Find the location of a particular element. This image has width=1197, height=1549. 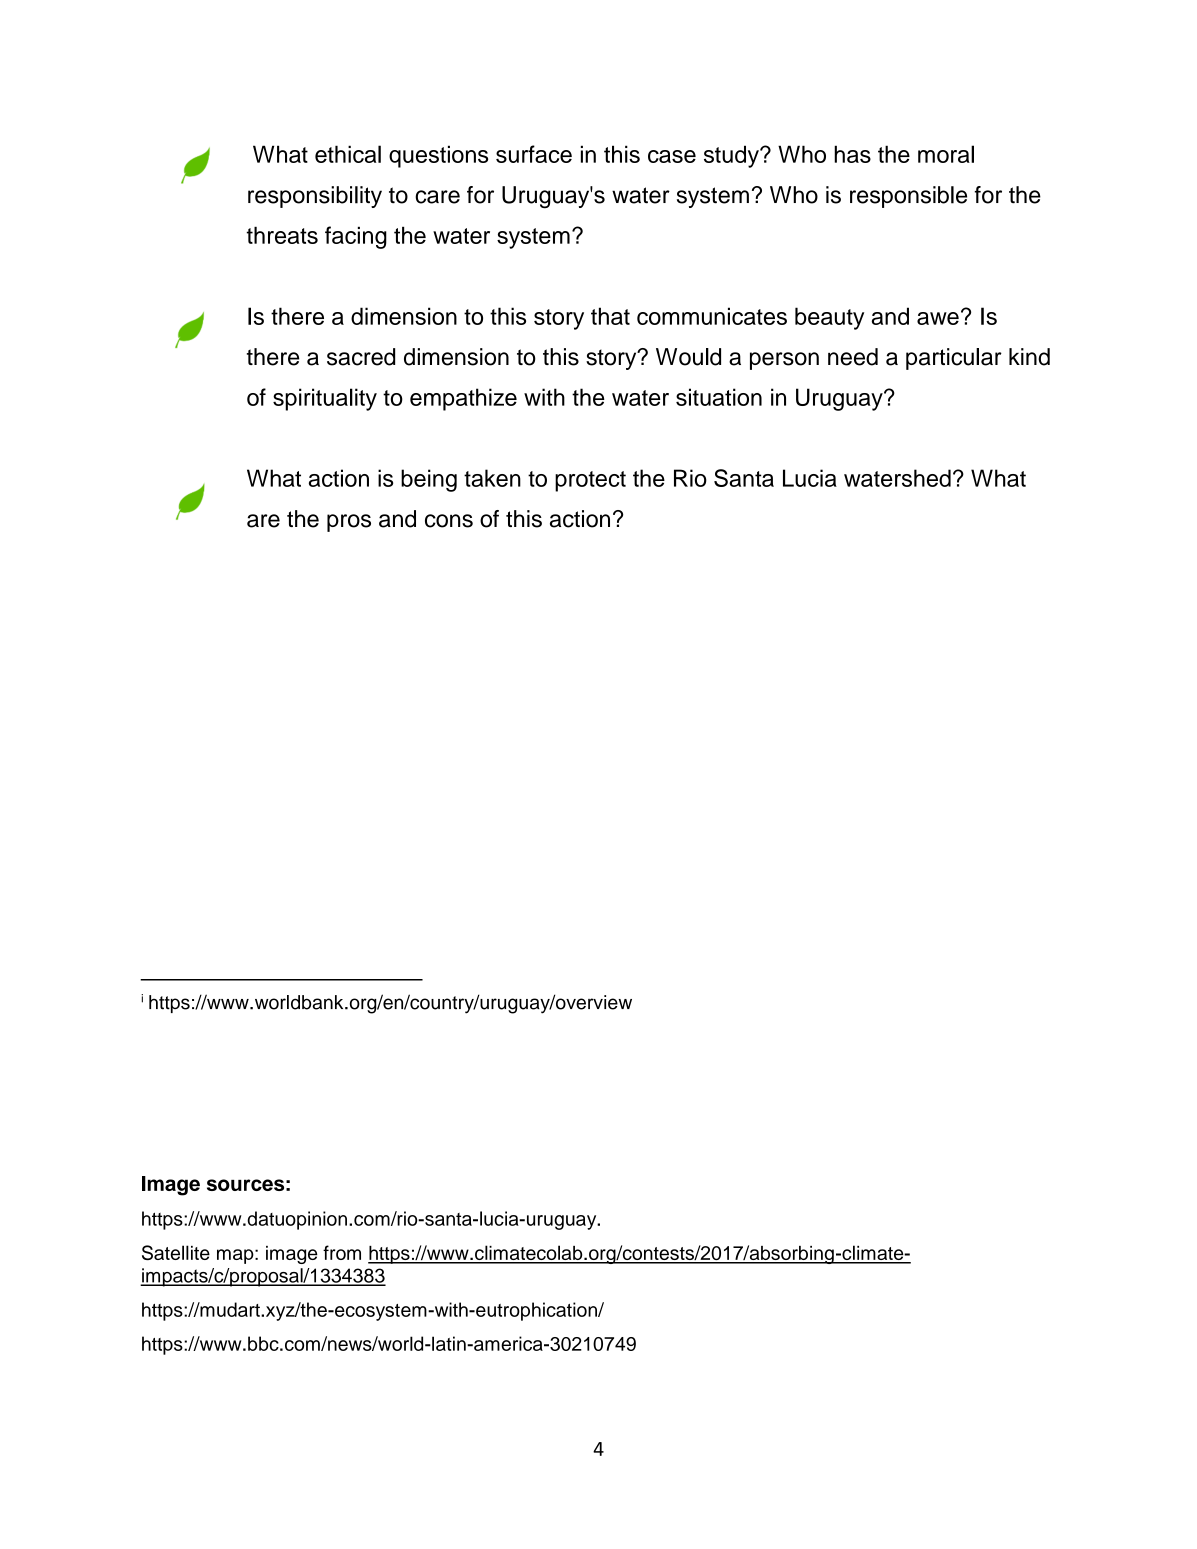

taken is located at coordinates (492, 478).
